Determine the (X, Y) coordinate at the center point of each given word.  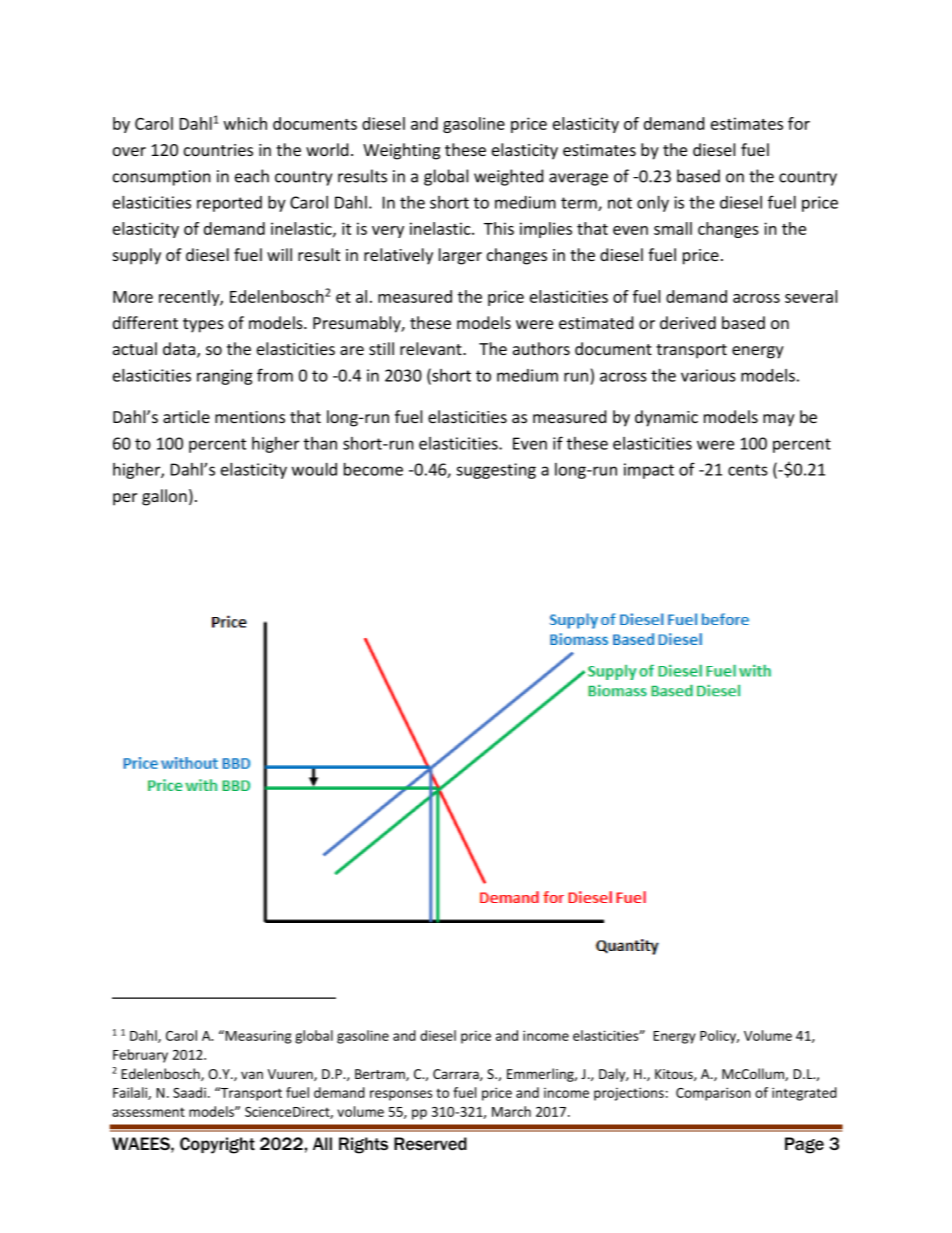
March (511, 1111)
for (799, 123)
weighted (508, 177)
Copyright (217, 1145)
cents (748, 470)
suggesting (496, 471)
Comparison (713, 1094)
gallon (164, 497)
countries (218, 150)
